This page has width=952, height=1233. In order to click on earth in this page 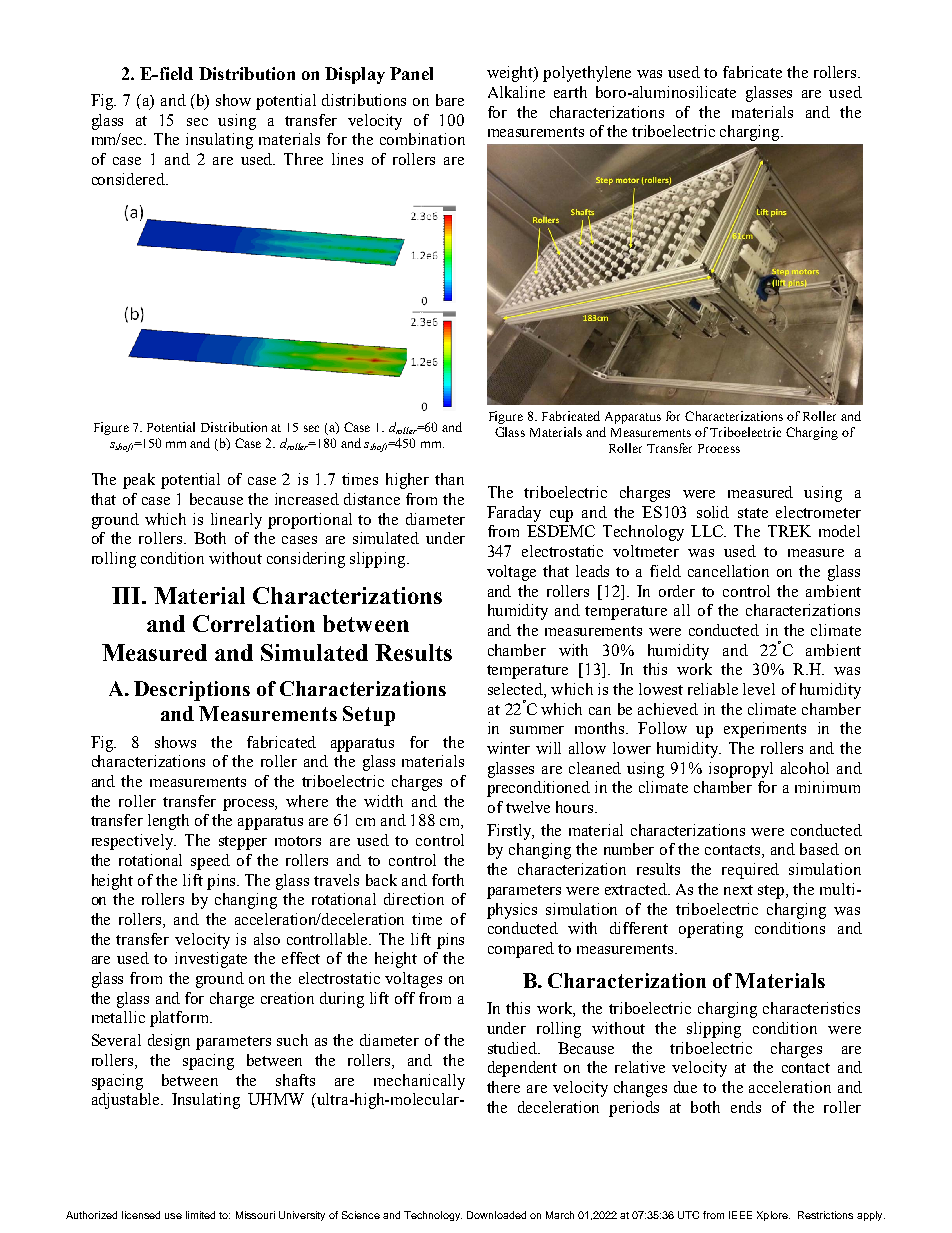, I will do `click(570, 92)`.
